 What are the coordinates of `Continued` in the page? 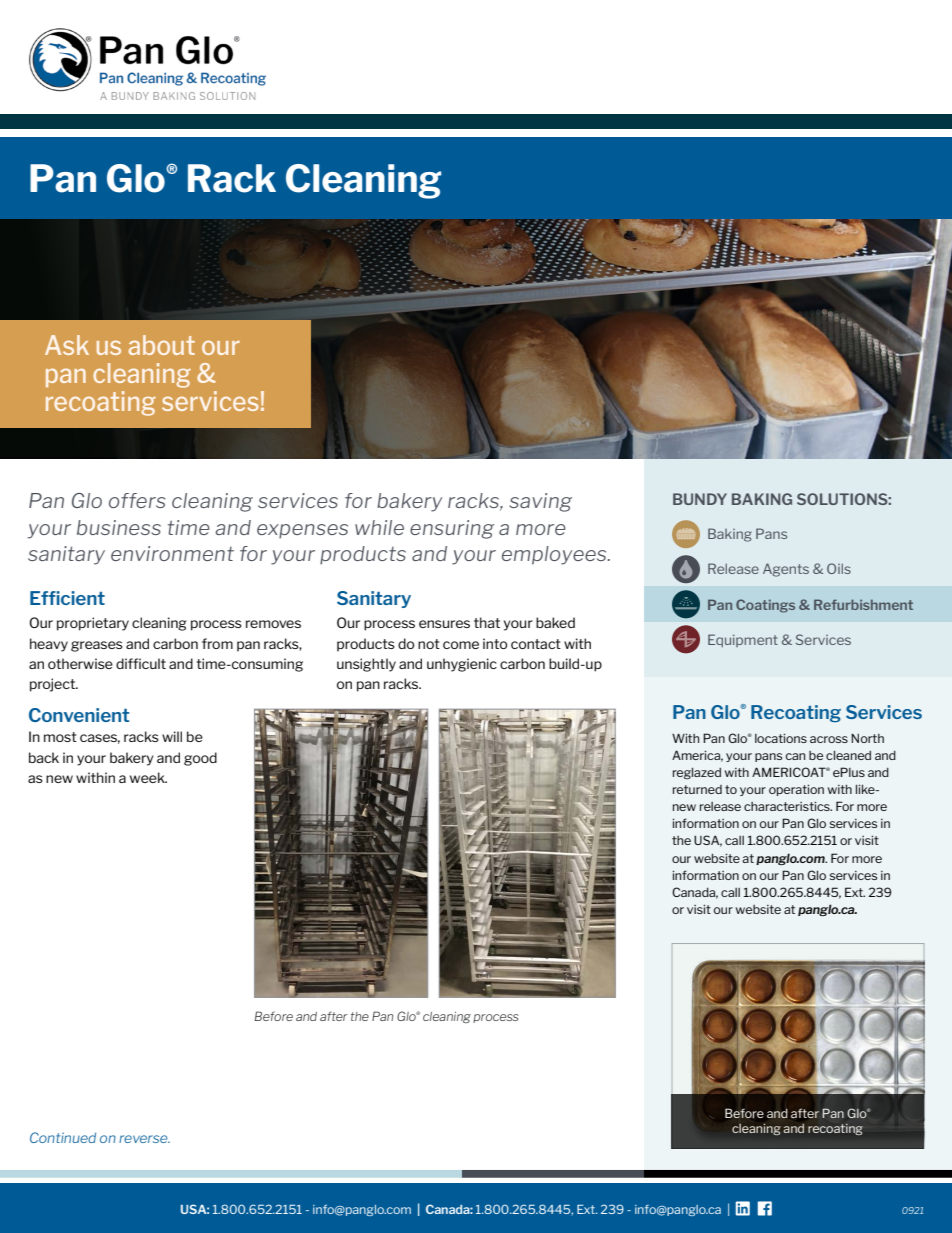 It's located at (63, 1137).
